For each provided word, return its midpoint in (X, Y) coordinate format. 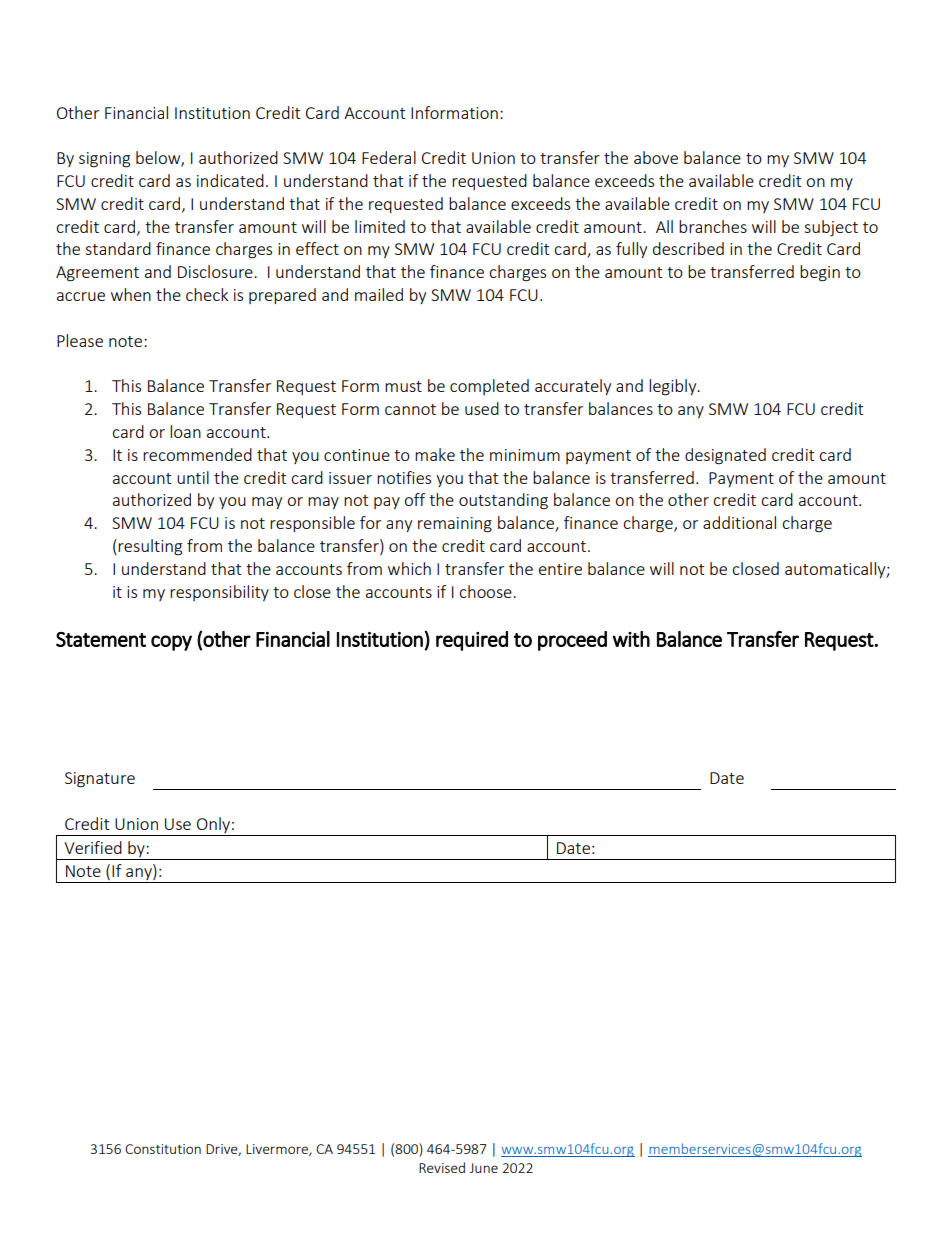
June (484, 1168)
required (472, 641)
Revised (442, 1167)
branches (713, 226)
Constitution (163, 1149)
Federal (389, 157)
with (631, 639)
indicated (230, 180)
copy (171, 643)
